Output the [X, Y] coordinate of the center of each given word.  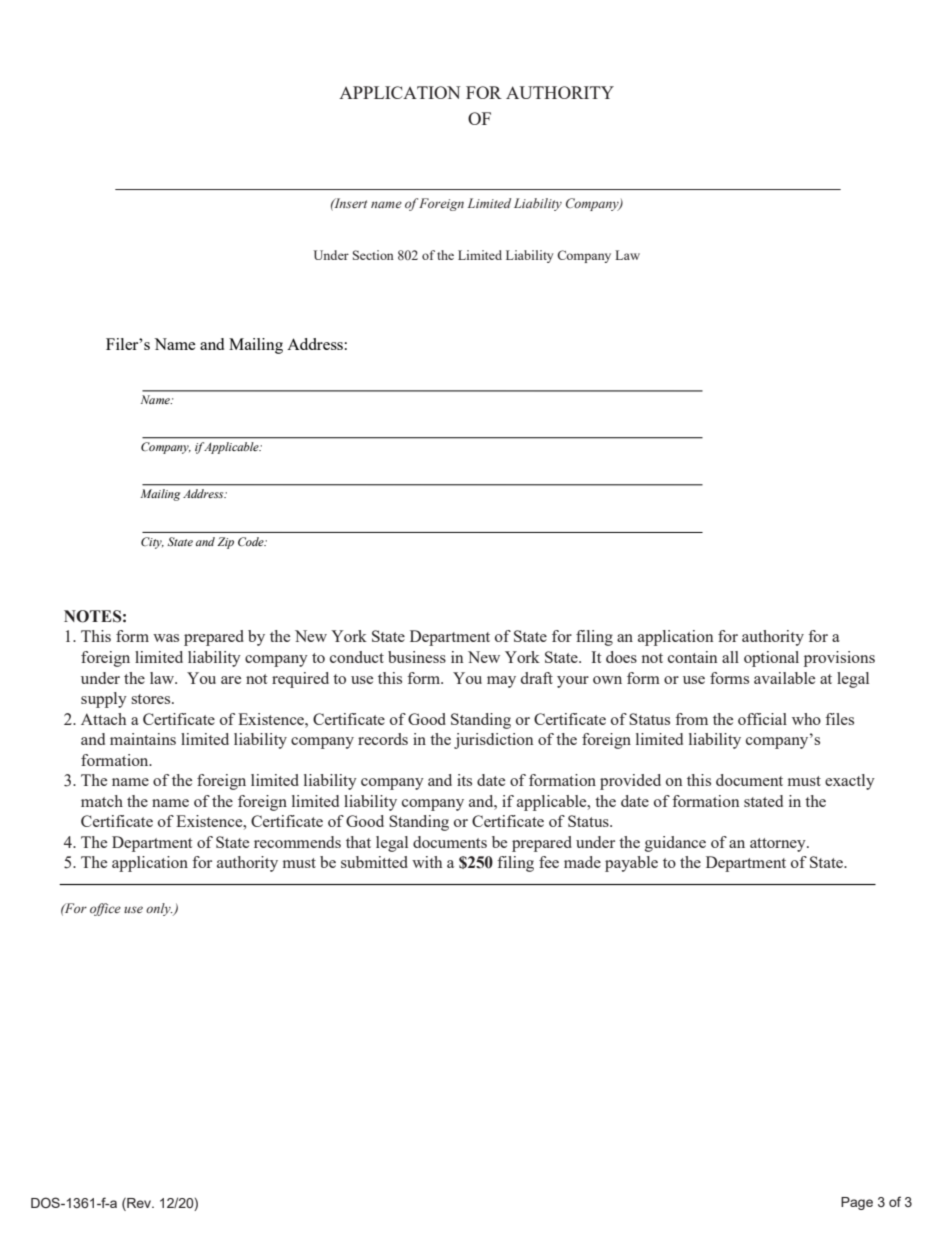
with [427, 862]
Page [857, 1203]
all [730, 657]
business [417, 657]
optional [771, 659]
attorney [779, 845]
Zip [225, 543]
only [159, 909]
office [105, 909]
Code [252, 542]
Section [373, 255]
